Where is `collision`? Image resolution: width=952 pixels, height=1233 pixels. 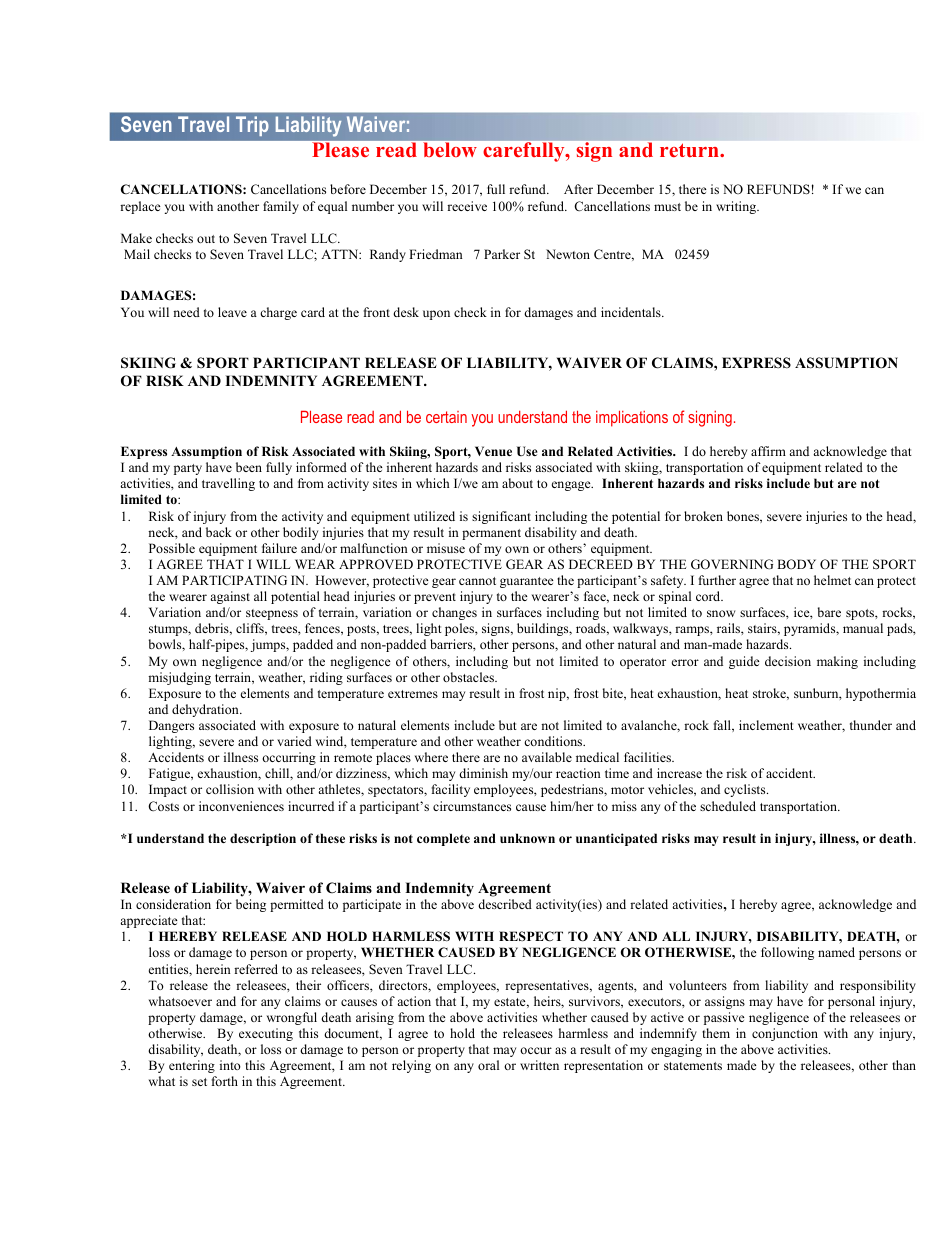
collision is located at coordinates (230, 789).
